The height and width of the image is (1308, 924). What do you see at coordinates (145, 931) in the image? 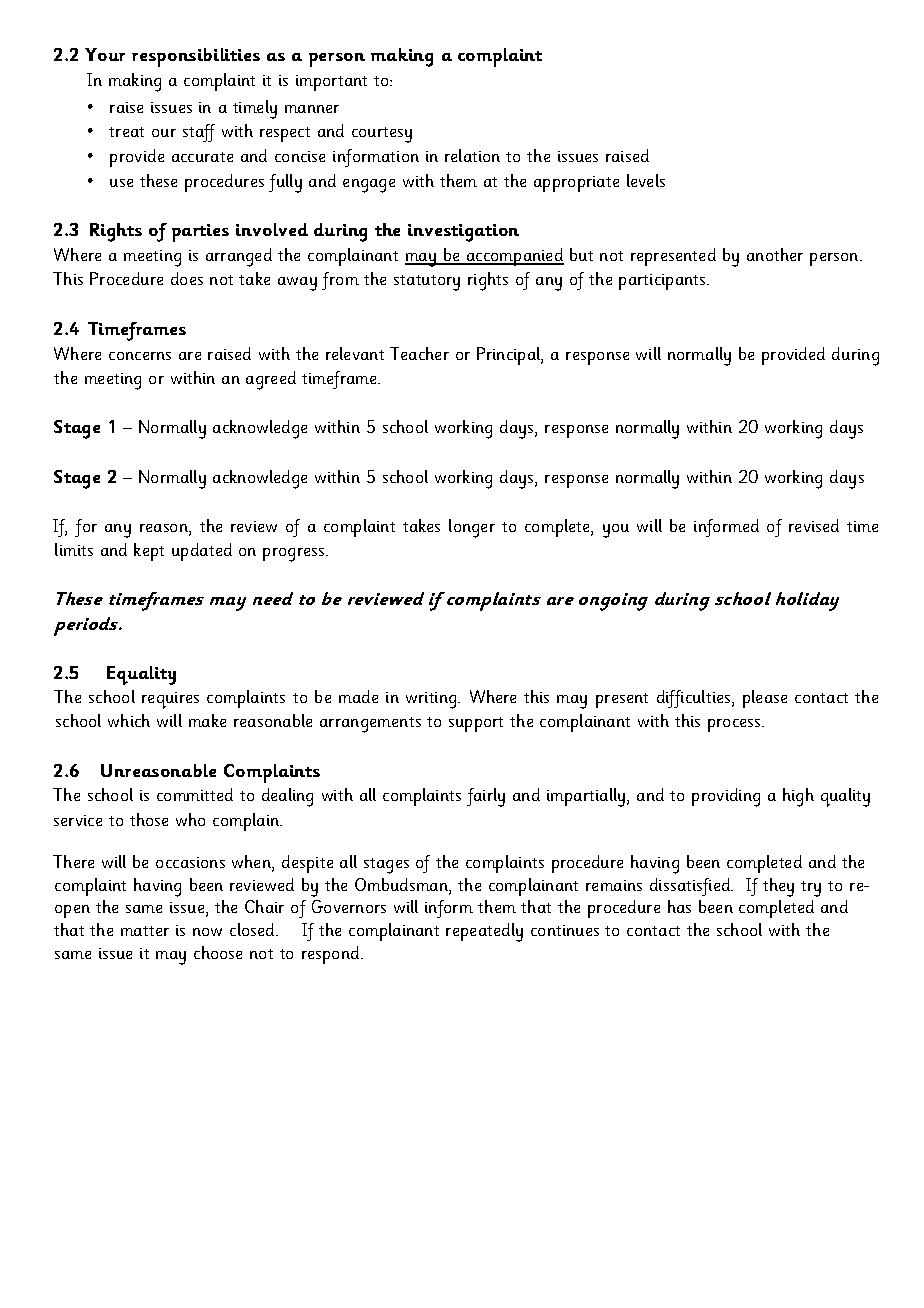
I see `matter` at bounding box center [145, 931].
